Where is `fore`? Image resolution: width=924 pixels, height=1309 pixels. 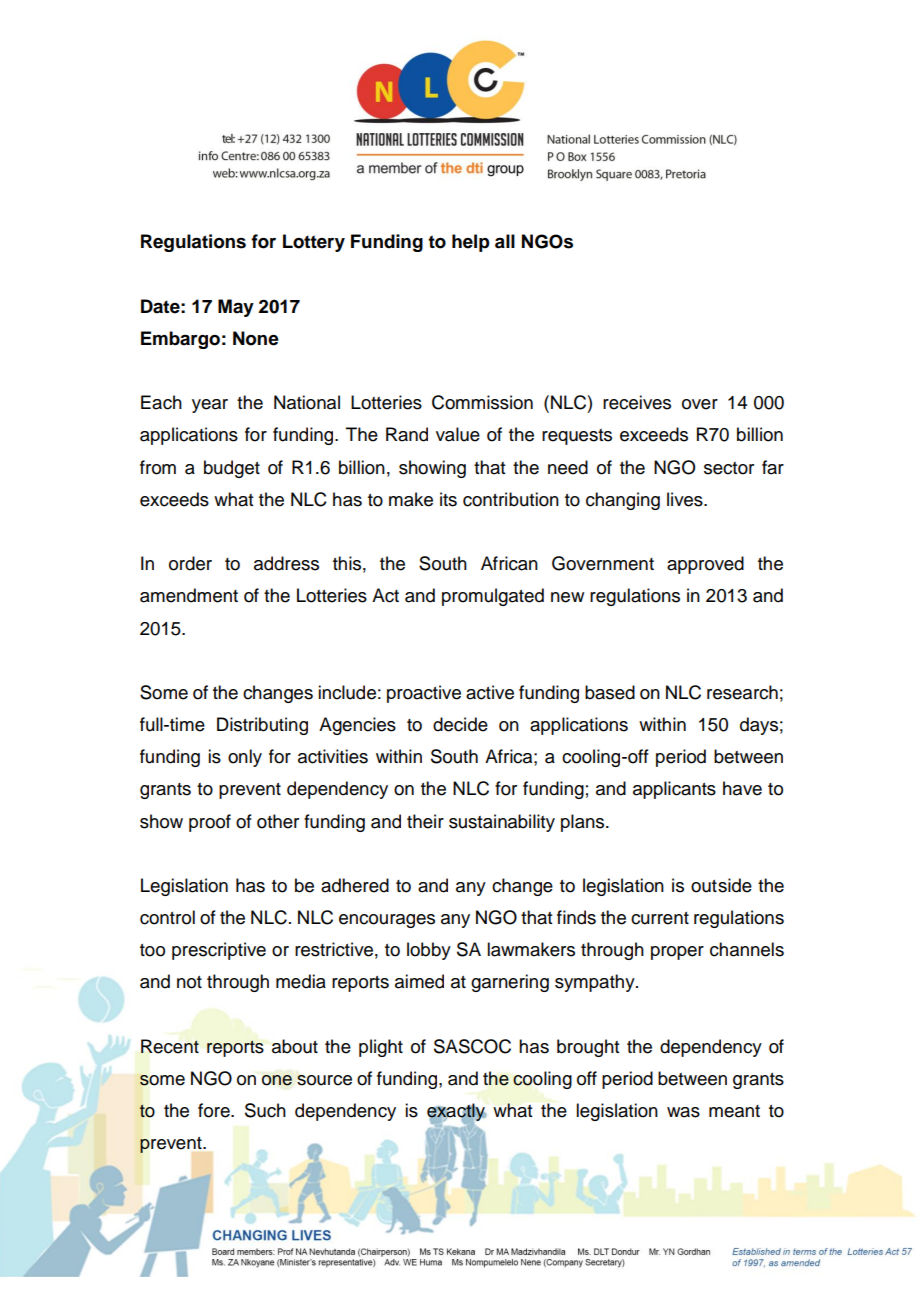
fore is located at coordinates (215, 1110).
